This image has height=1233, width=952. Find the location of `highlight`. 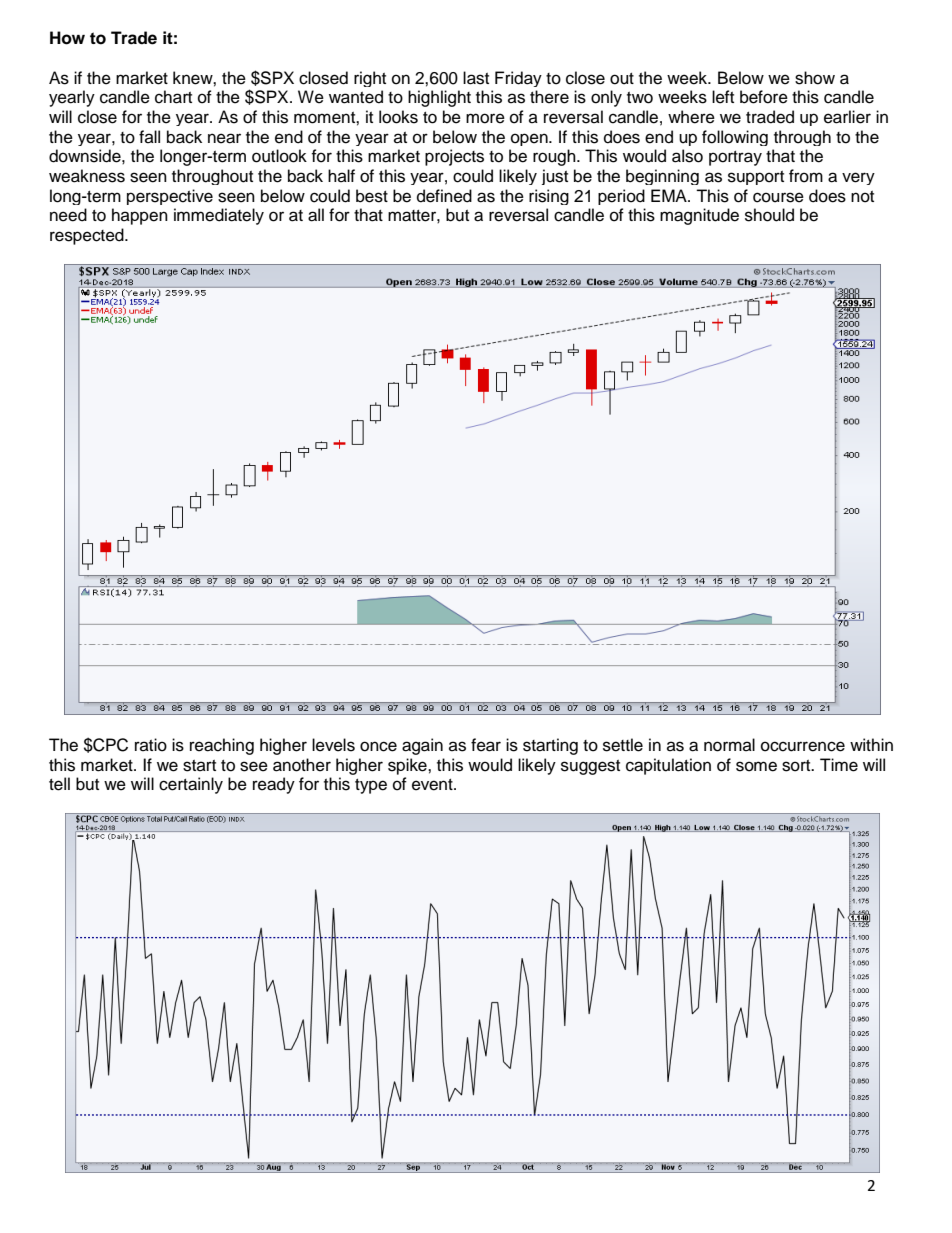

highlight is located at coordinates (439, 98).
